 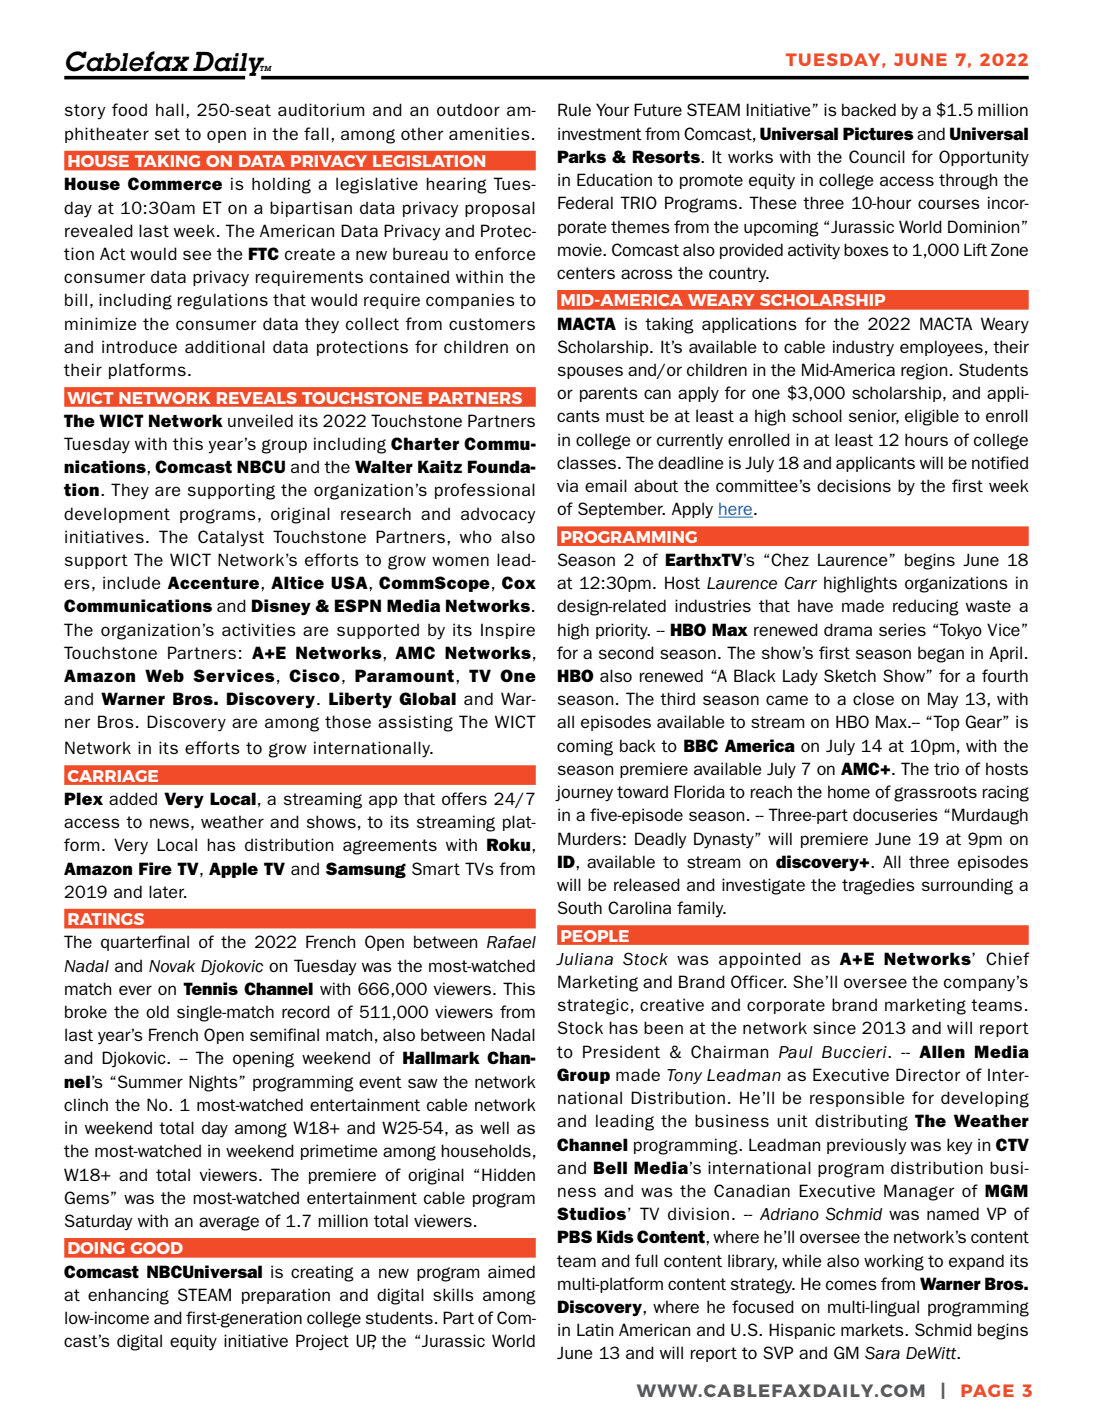 What do you see at coordinates (128, 1296) in the page?
I see `enhancing` at bounding box center [128, 1296].
